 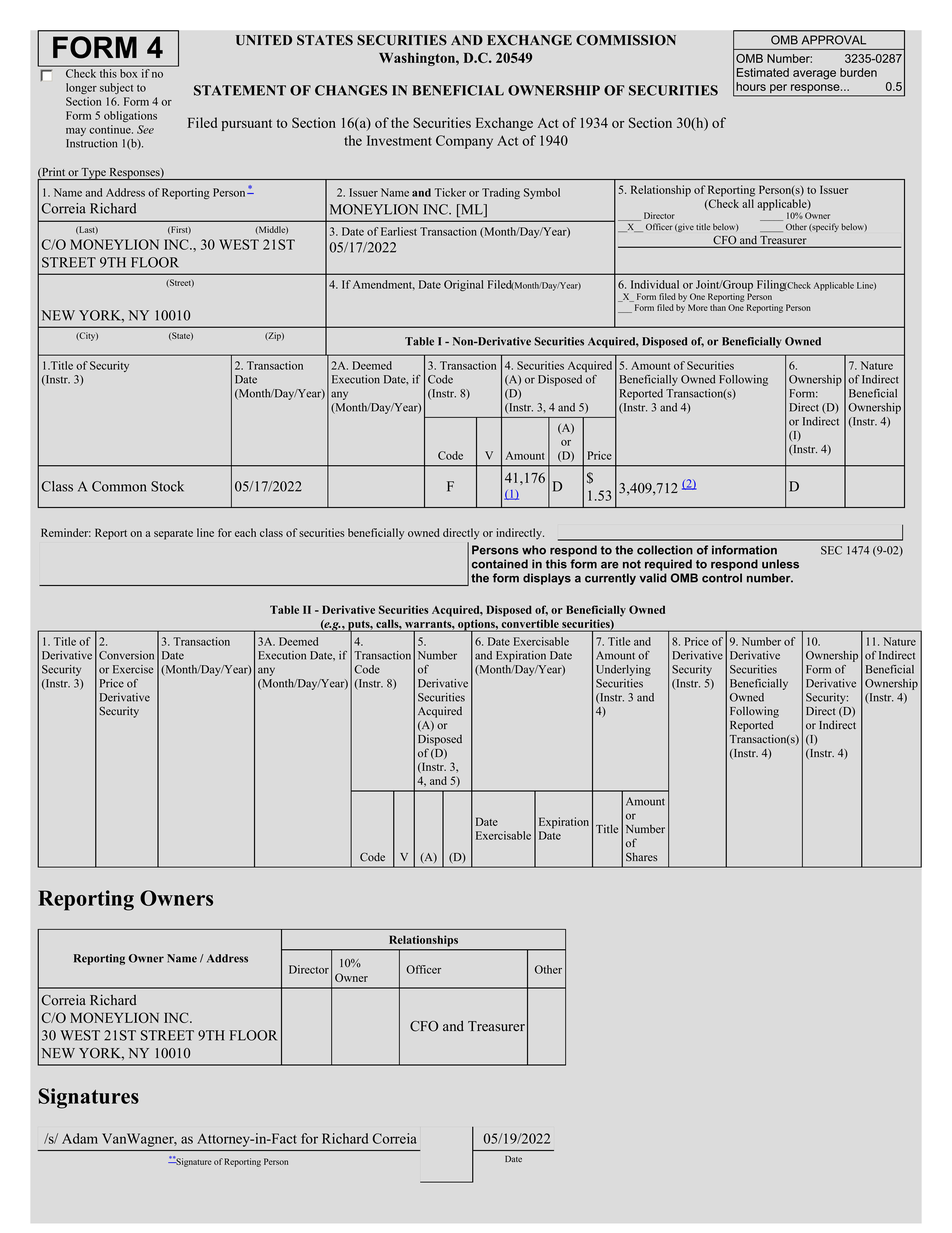 What do you see at coordinates (463, 285) in the screenshot?
I see `Original` at bounding box center [463, 285].
